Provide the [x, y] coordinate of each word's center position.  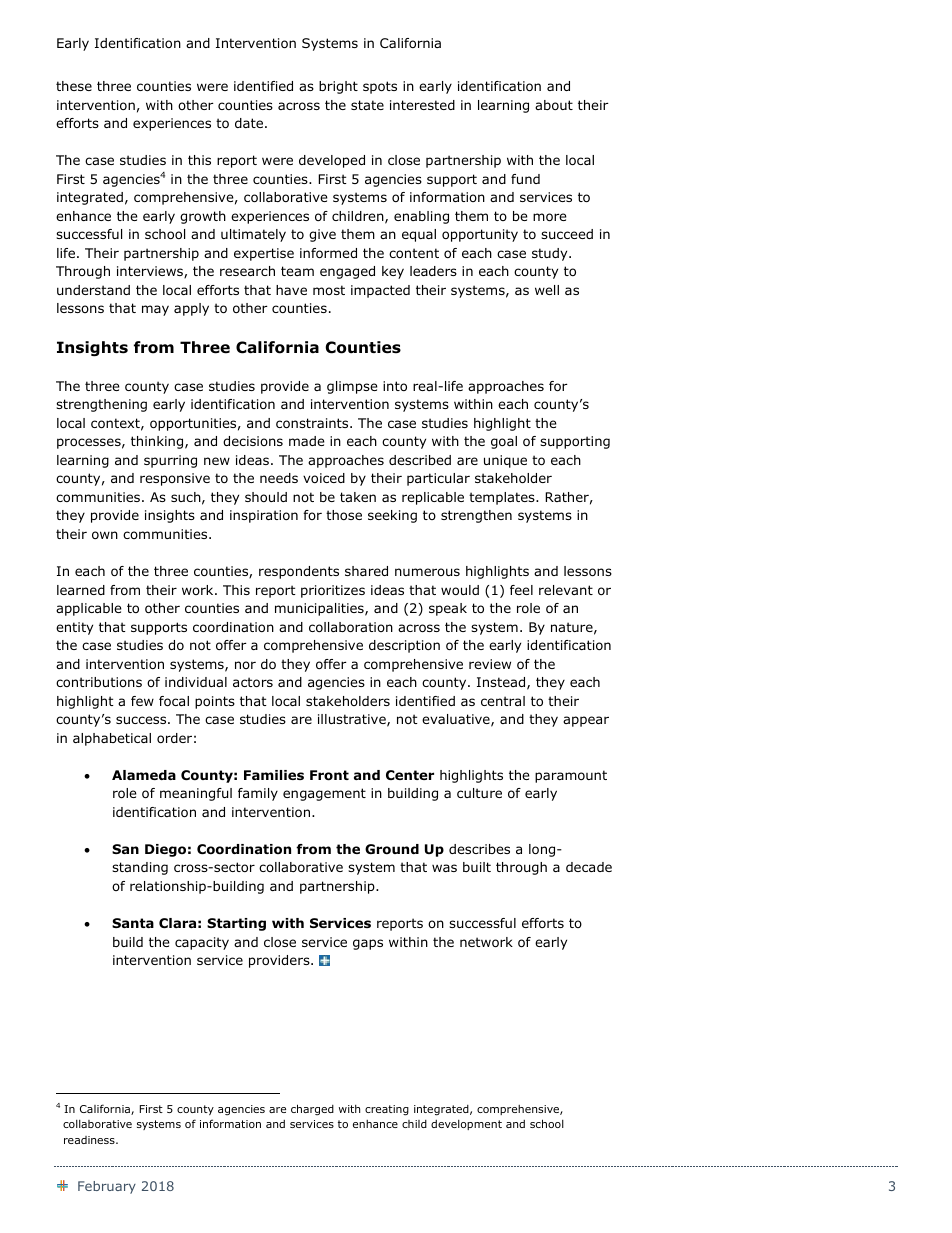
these [74, 86]
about [554, 105]
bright [338, 87]
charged [312, 1109]
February [107, 1187]
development [466, 1125]
